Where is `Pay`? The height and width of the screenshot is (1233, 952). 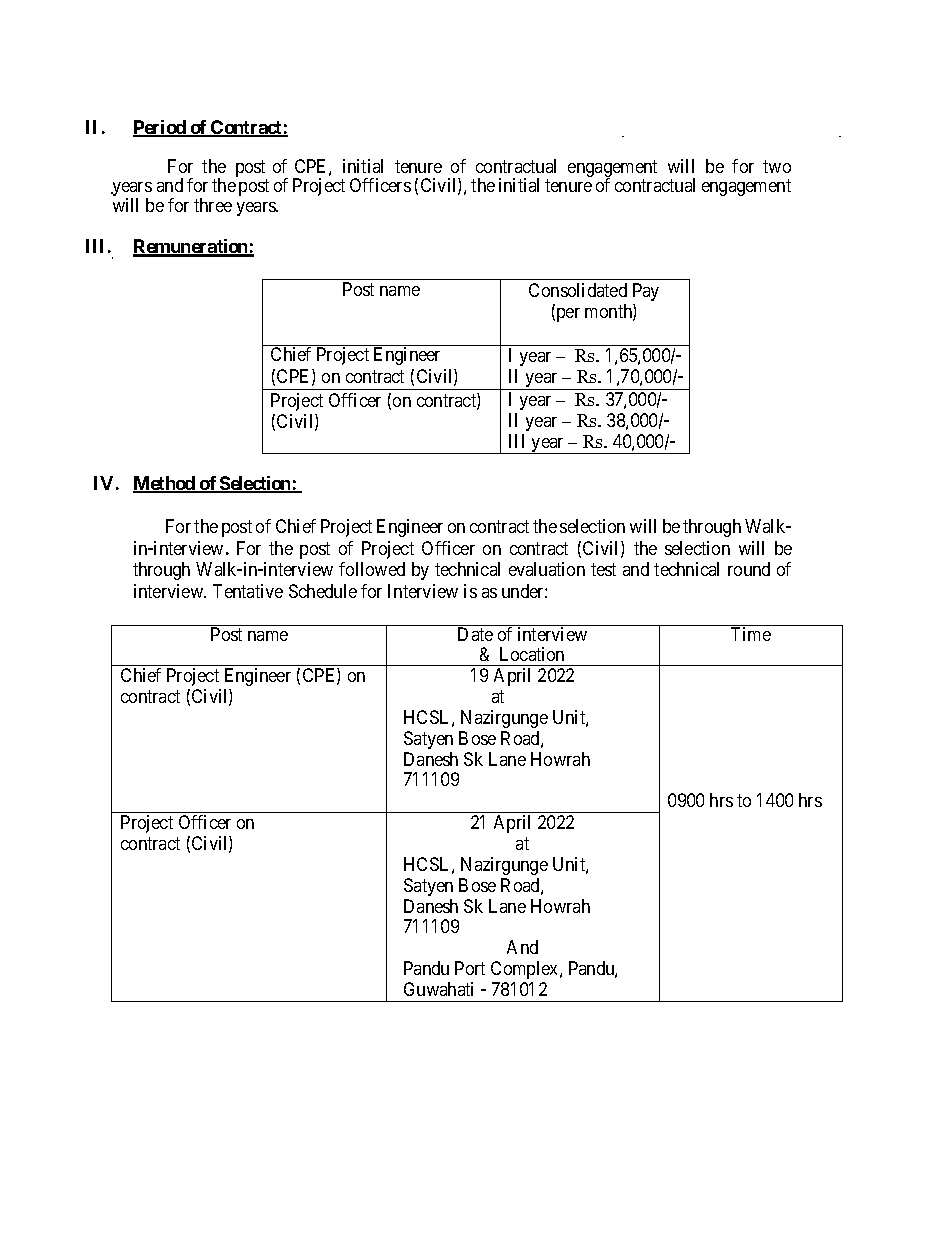 Pay is located at coordinates (646, 292).
